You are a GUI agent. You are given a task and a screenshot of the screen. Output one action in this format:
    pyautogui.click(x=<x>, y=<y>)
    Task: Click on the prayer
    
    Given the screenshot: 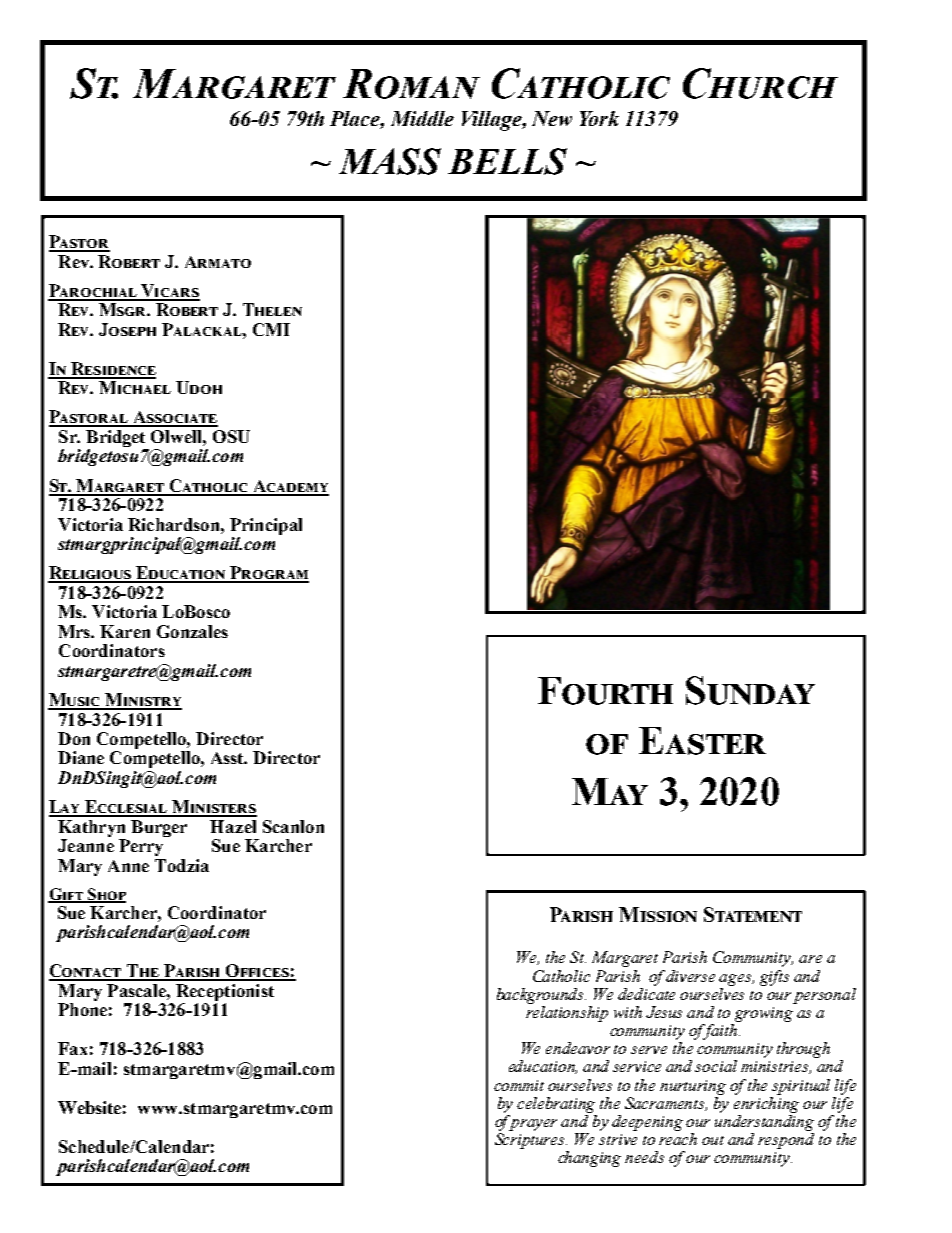 What is the action you would take?
    pyautogui.click(x=533, y=1125)
